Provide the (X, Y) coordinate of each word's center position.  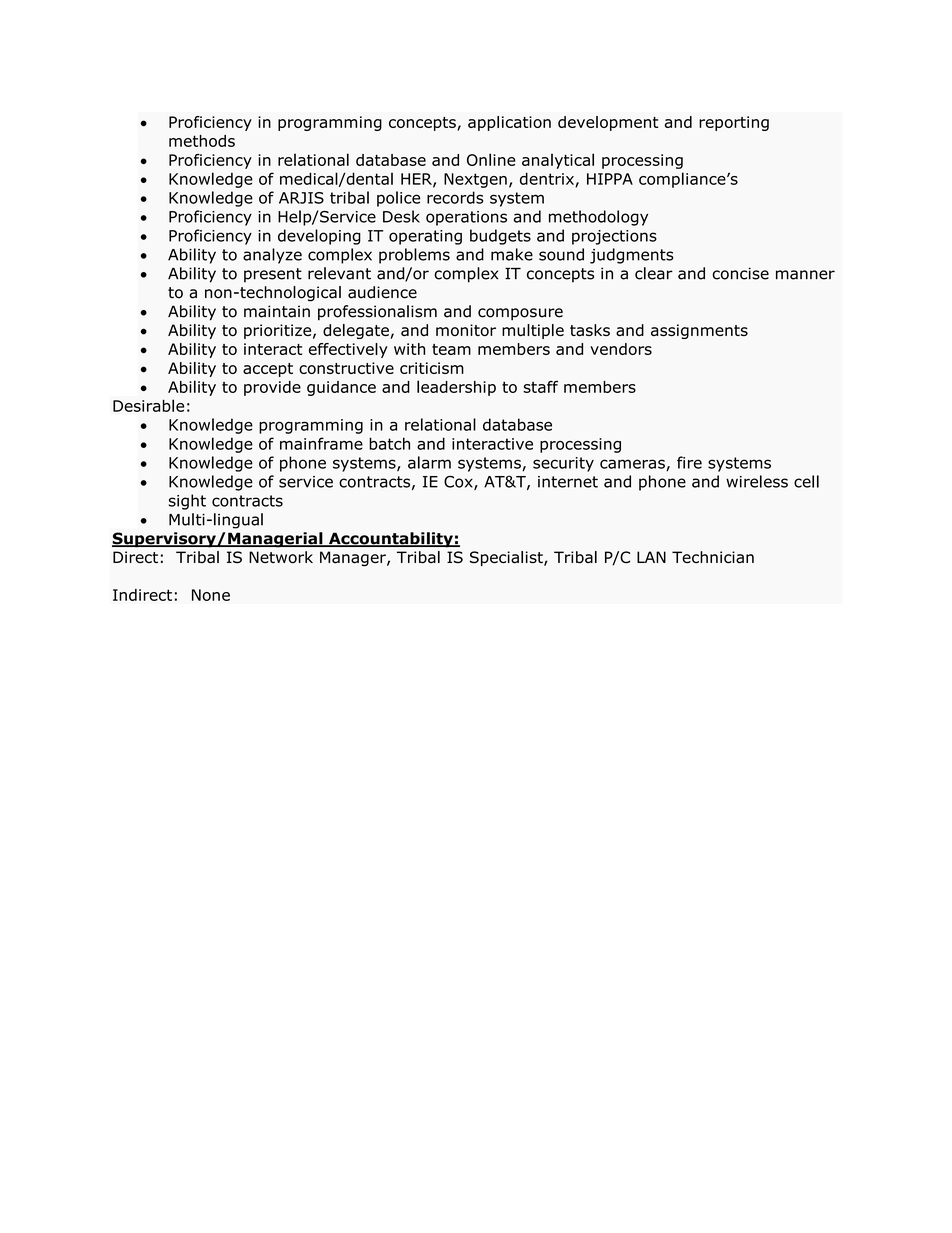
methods (202, 141)
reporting (734, 123)
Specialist (507, 558)
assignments (699, 331)
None (211, 595)
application (509, 123)
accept (268, 370)
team (451, 349)
